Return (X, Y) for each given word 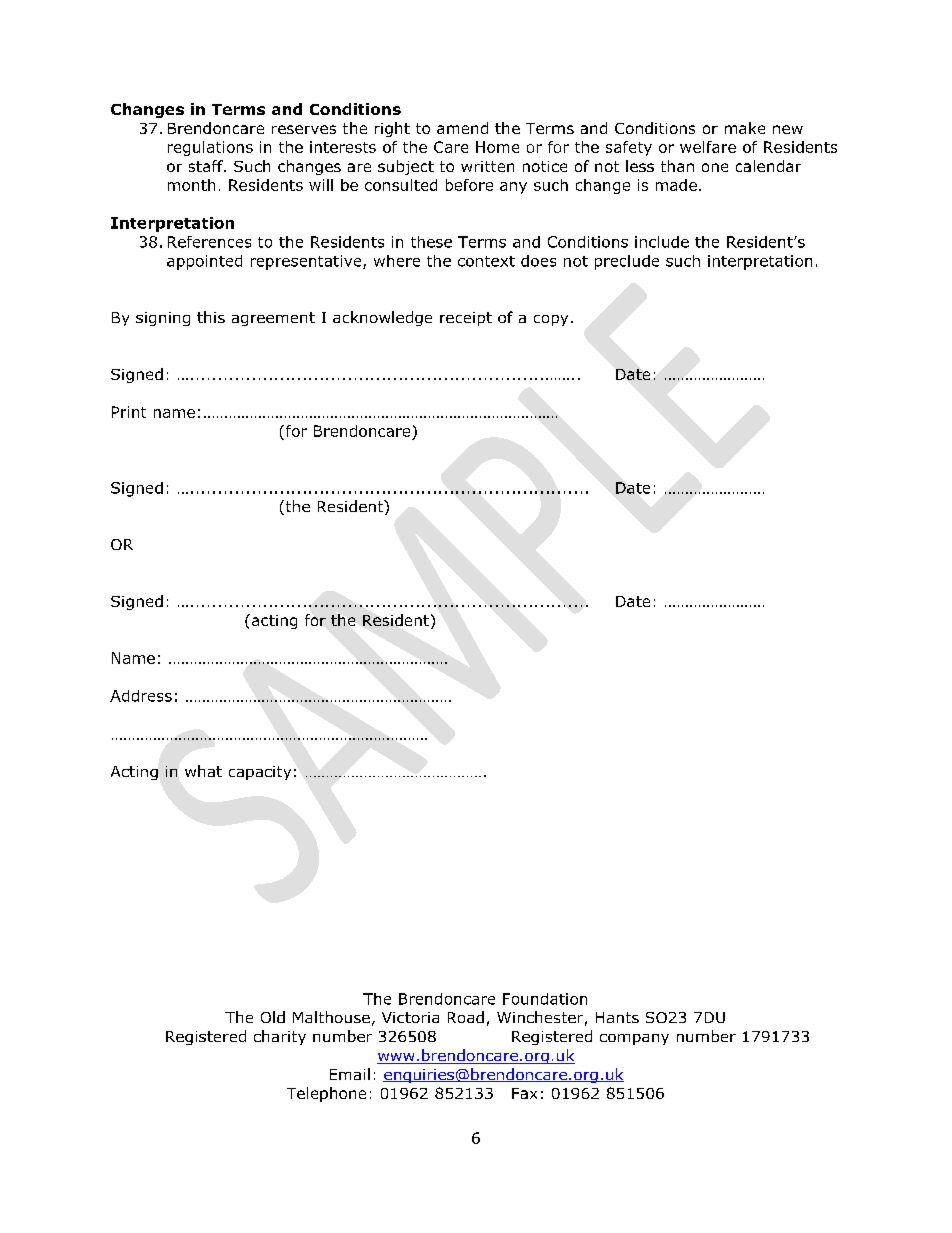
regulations (210, 148)
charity (280, 1037)
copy (551, 320)
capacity (260, 773)
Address (141, 696)
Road (466, 1017)
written (487, 166)
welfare (708, 147)
